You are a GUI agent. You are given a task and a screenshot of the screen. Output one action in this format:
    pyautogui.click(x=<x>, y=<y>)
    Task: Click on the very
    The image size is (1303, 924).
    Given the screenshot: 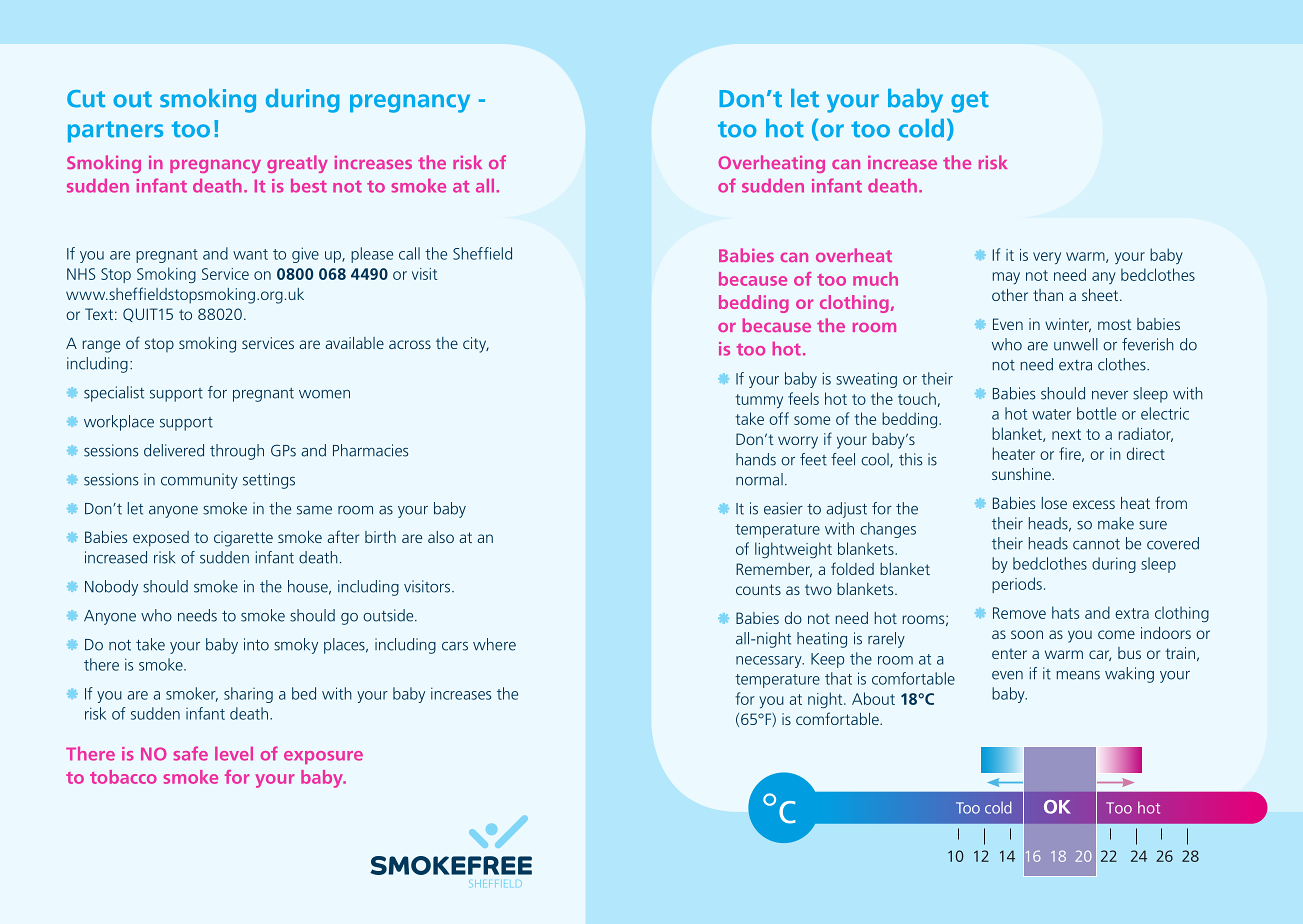 What is the action you would take?
    pyautogui.click(x=1047, y=258)
